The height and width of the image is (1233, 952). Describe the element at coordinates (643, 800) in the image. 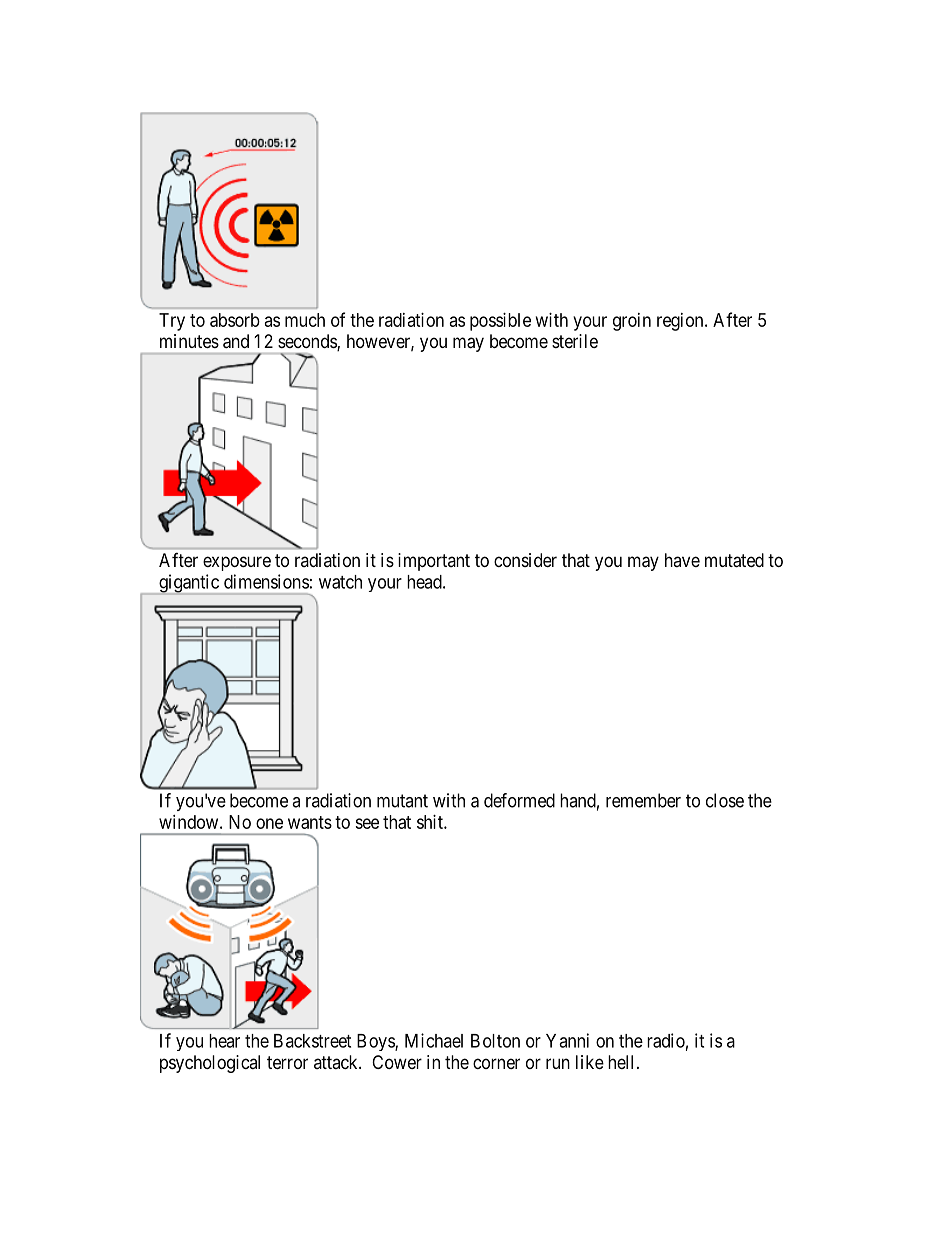

I see `remember` at that location.
